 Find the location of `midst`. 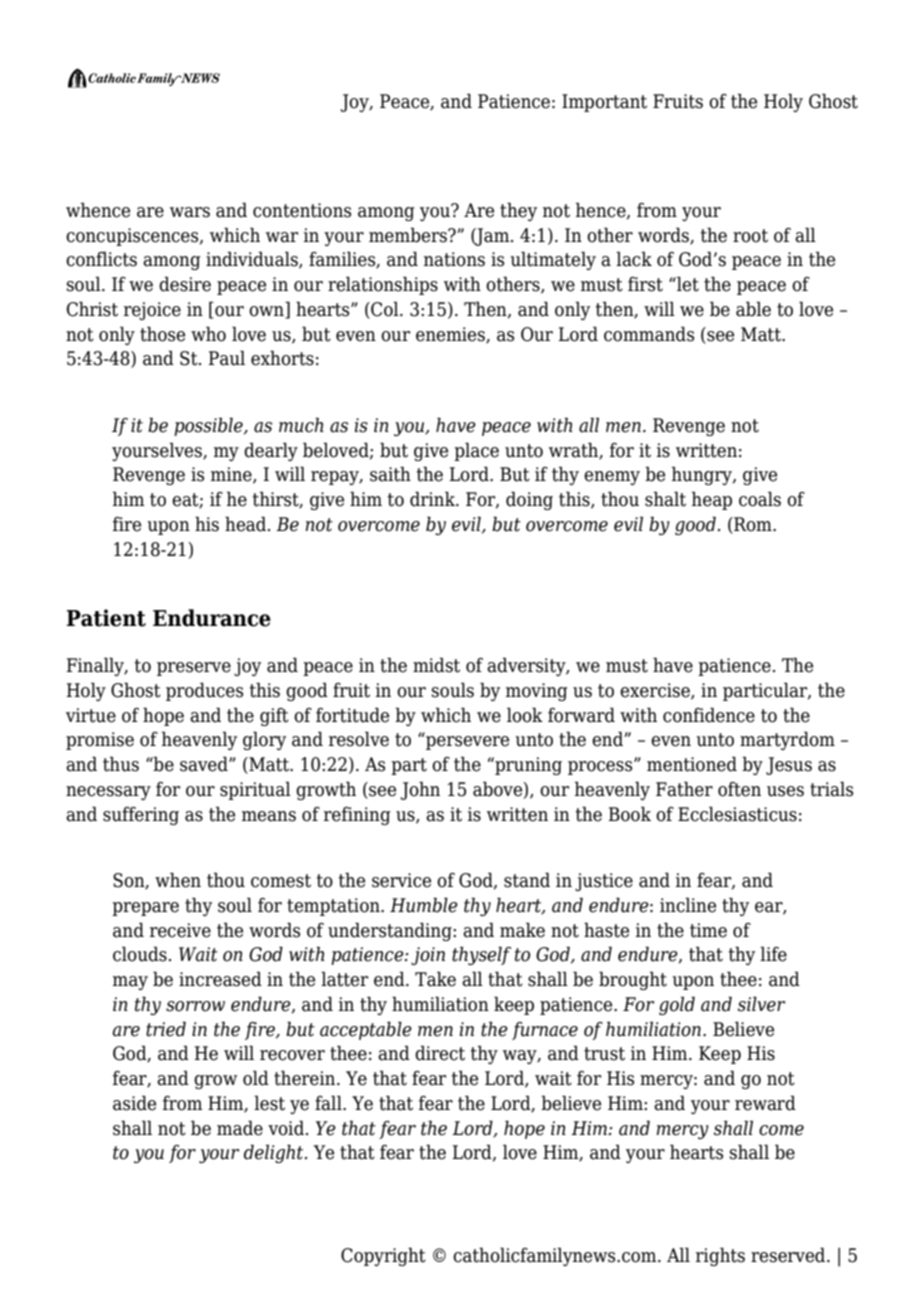

midst is located at coordinates (436, 665).
